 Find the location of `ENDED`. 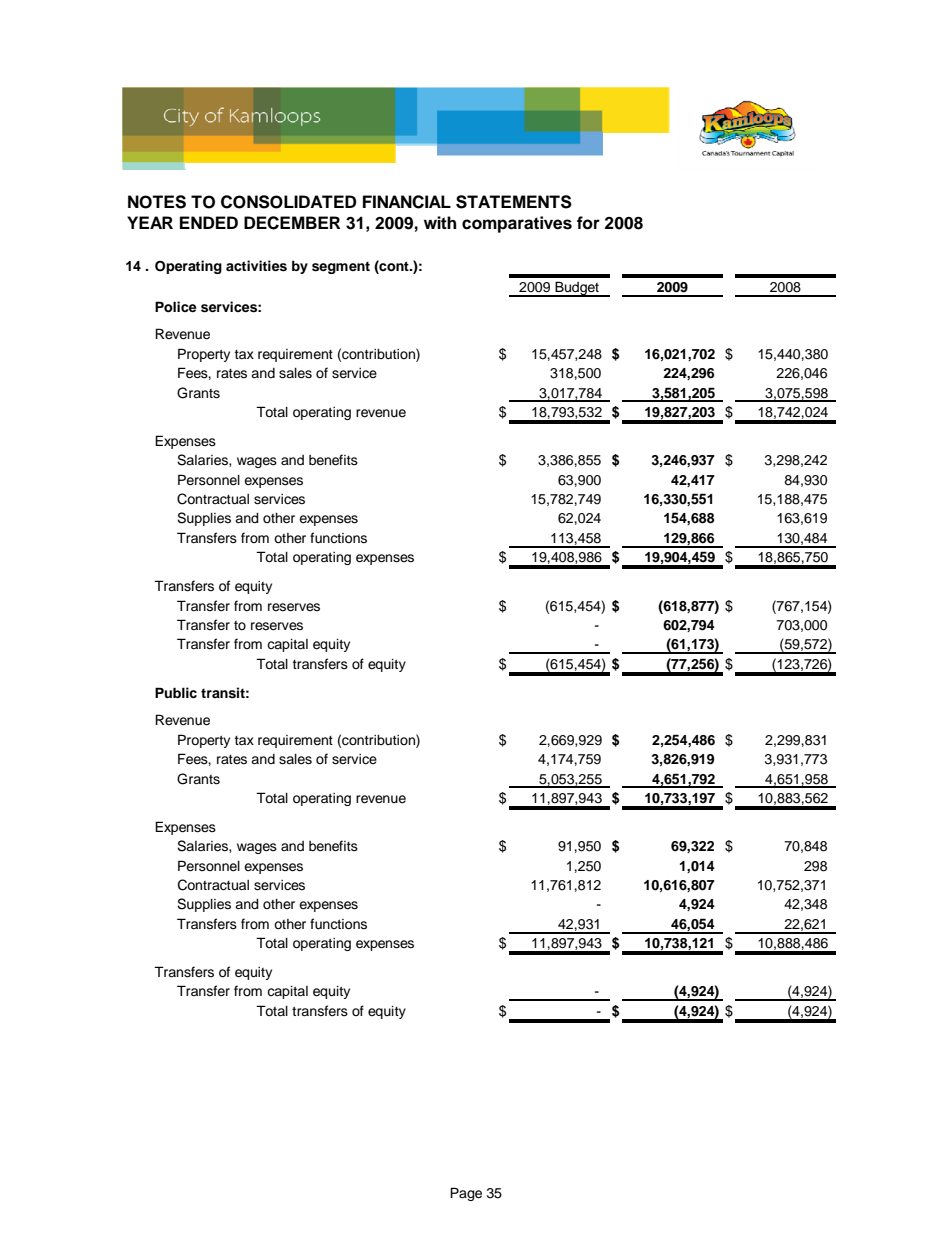

ENDED is located at coordinates (209, 222).
